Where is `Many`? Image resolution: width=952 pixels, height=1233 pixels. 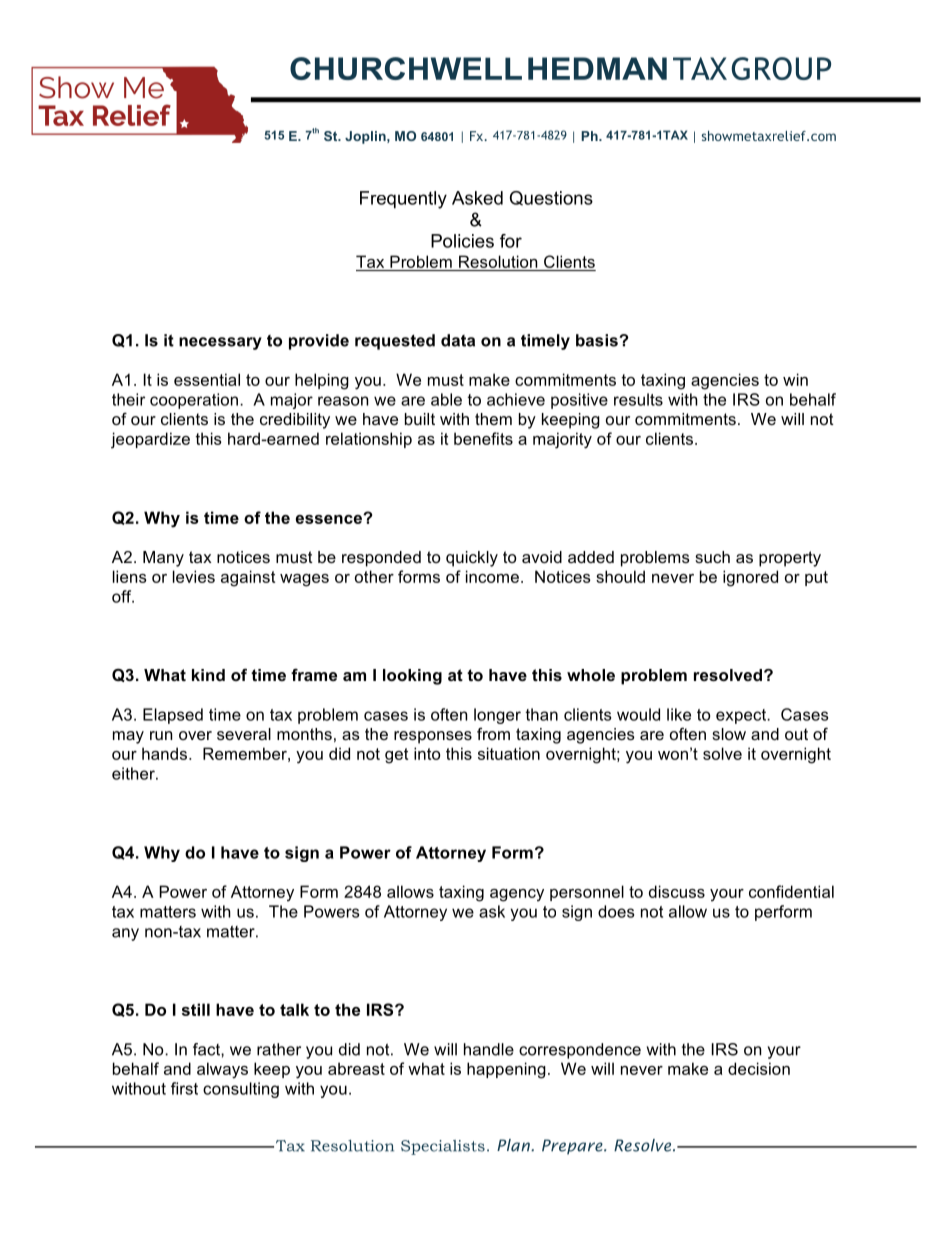
Many is located at coordinates (163, 559).
